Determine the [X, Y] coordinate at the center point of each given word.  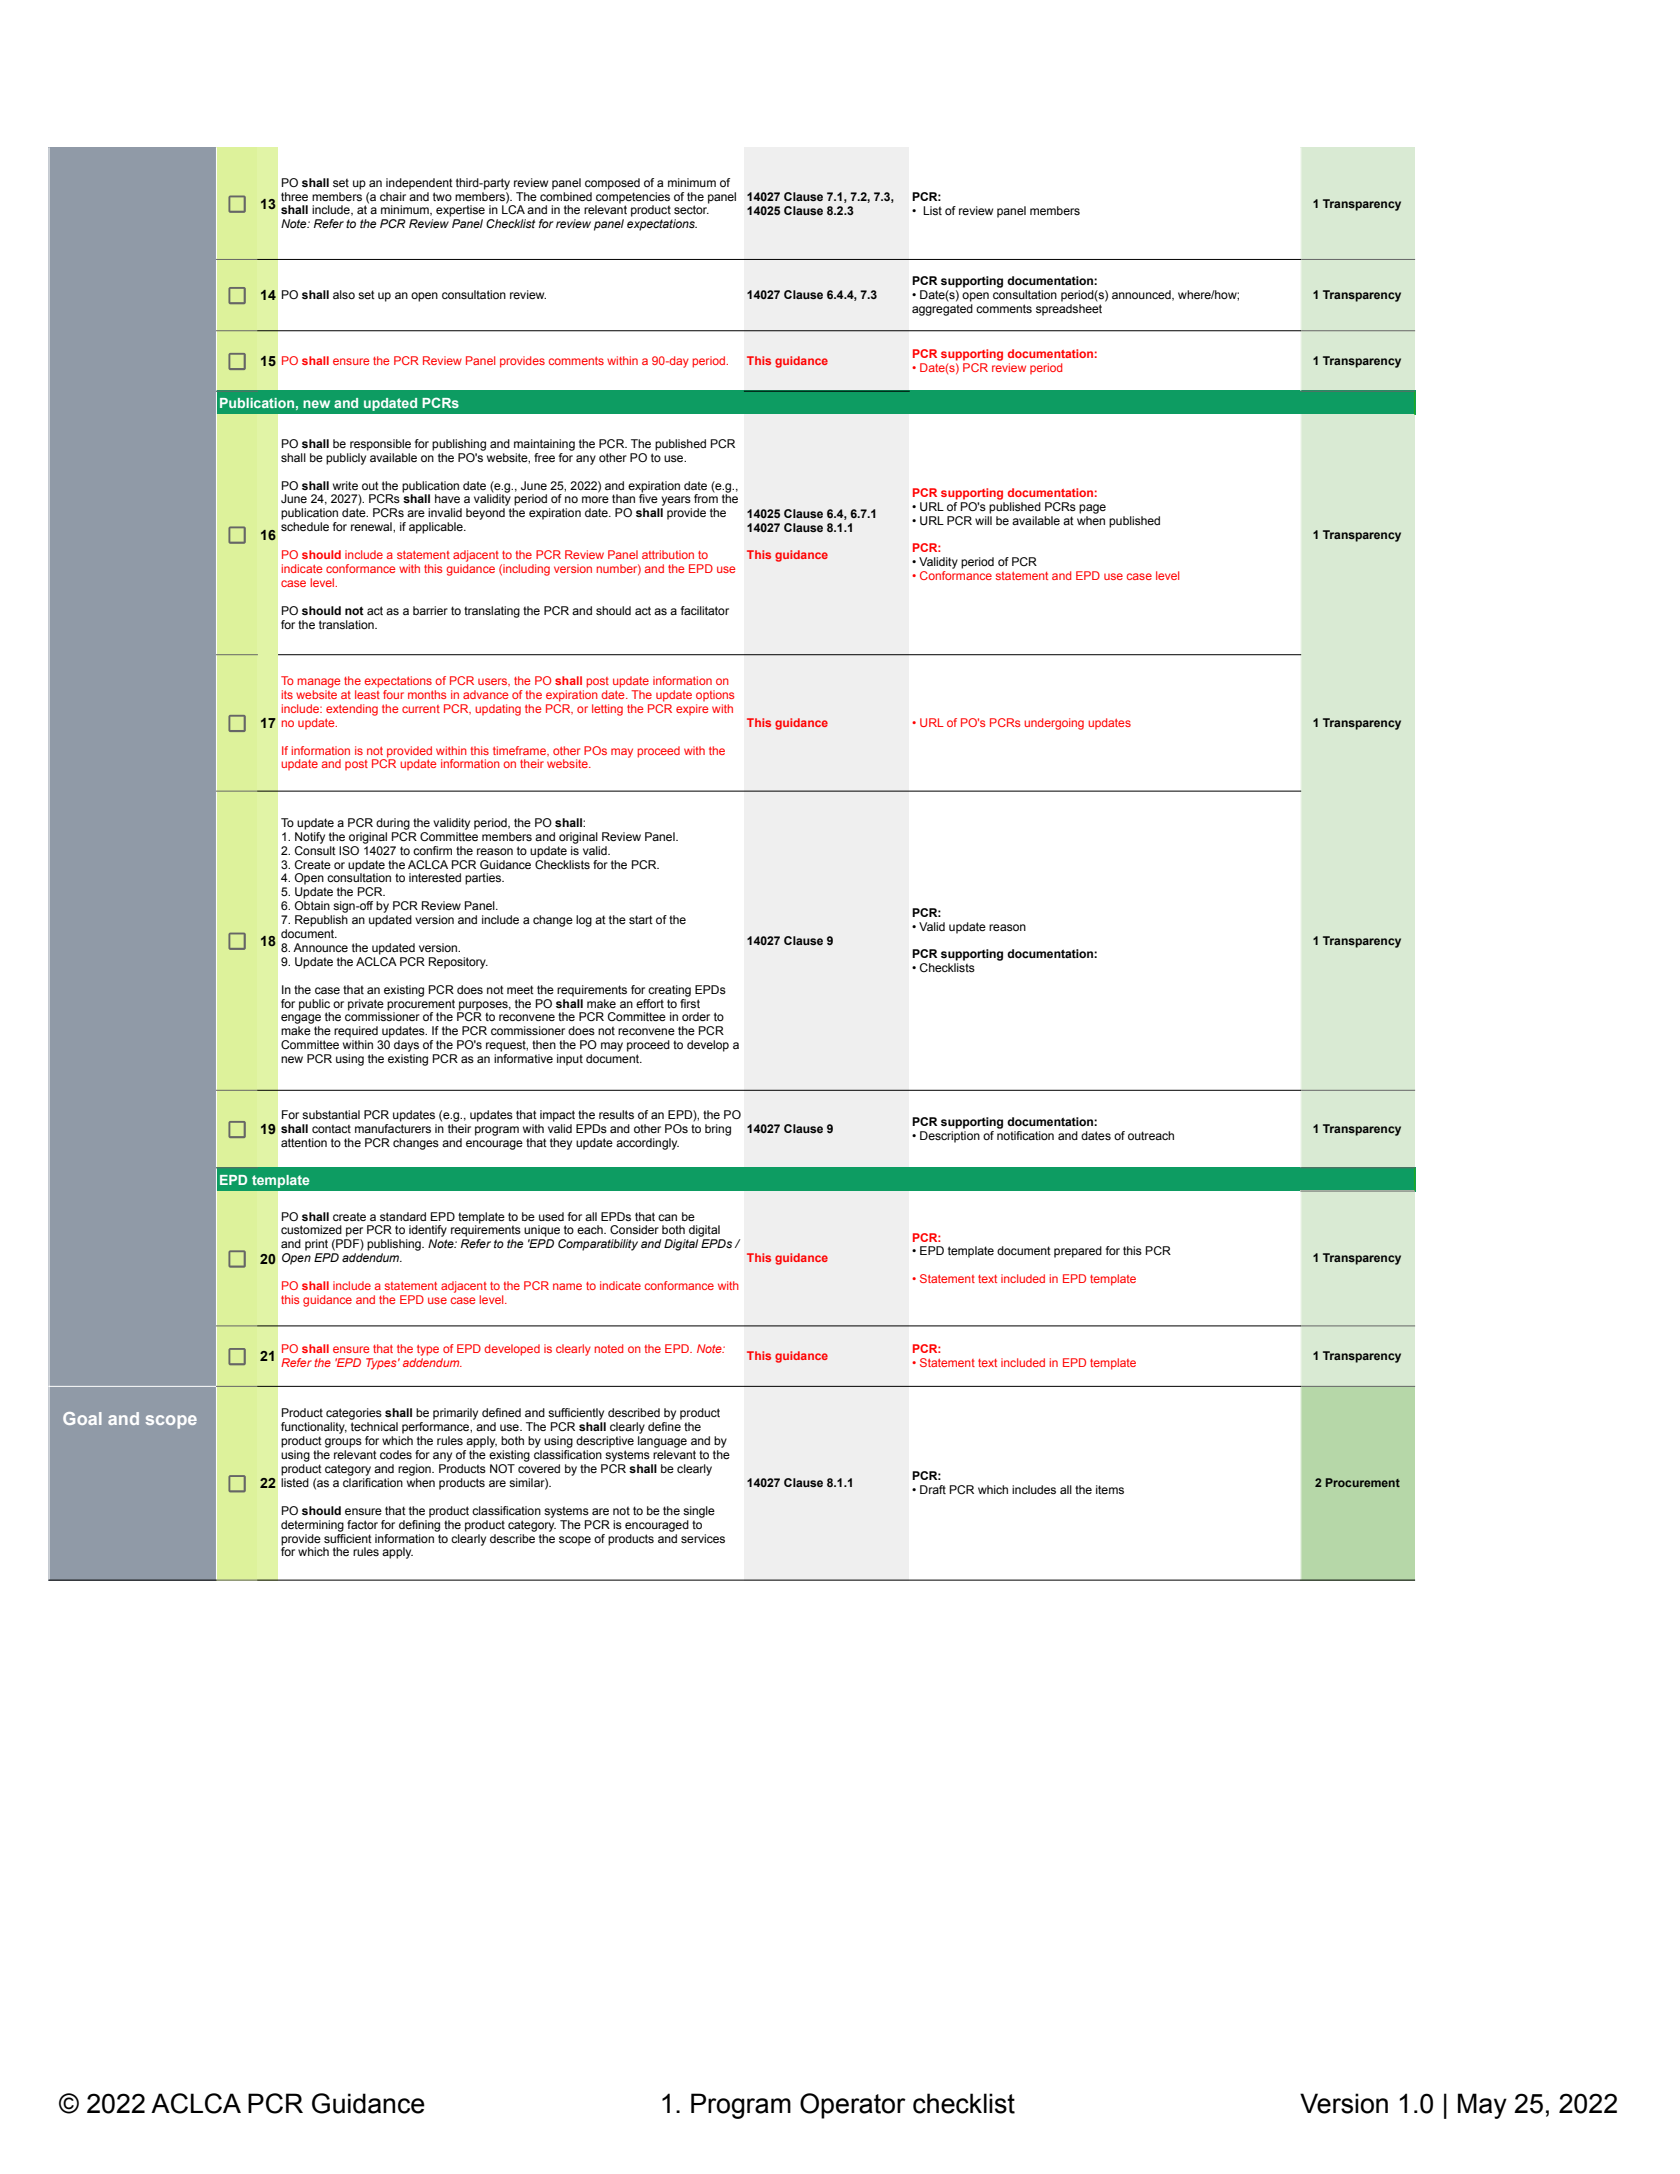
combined [566, 195]
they [561, 1144]
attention [304, 1142]
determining [312, 1526]
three [294, 196]
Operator [853, 2106]
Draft [933, 1489]
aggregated [942, 310]
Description [950, 1137]
